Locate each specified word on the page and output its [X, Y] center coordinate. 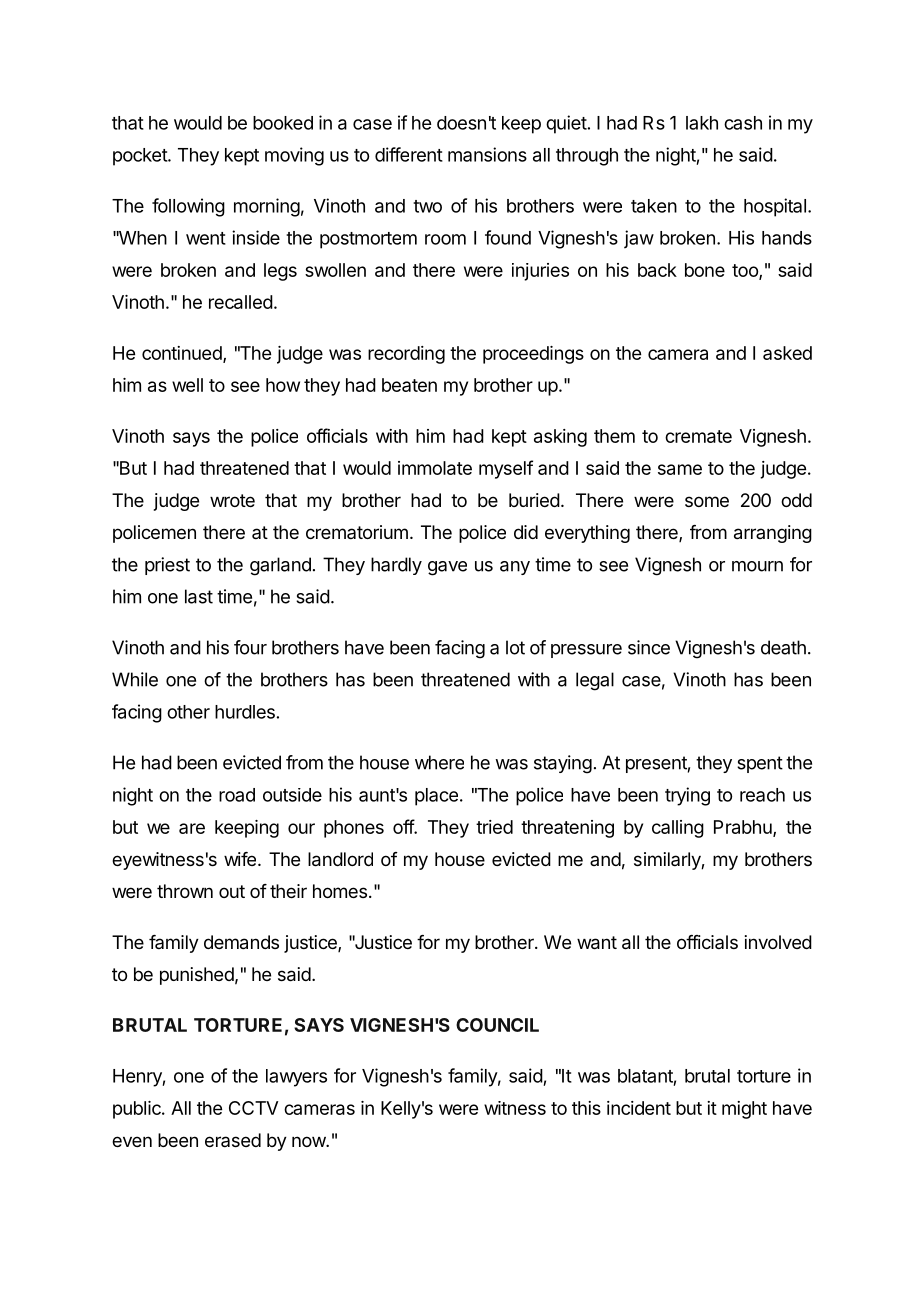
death [783, 647]
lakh [702, 123]
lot [515, 647]
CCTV [253, 1108]
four [250, 647]
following [188, 207]
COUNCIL [497, 1025]
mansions [487, 154]
